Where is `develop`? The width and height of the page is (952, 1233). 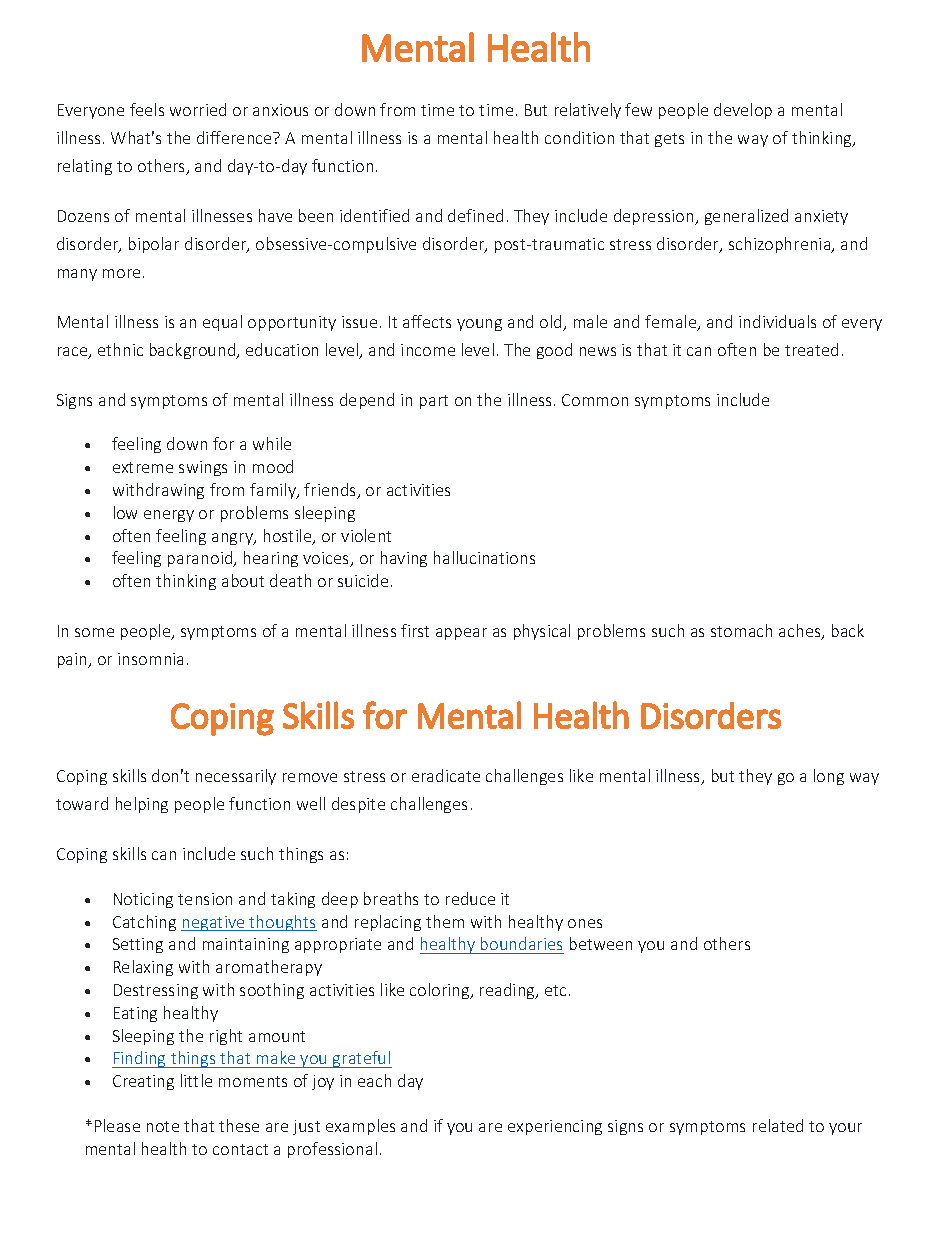 develop is located at coordinates (743, 111).
